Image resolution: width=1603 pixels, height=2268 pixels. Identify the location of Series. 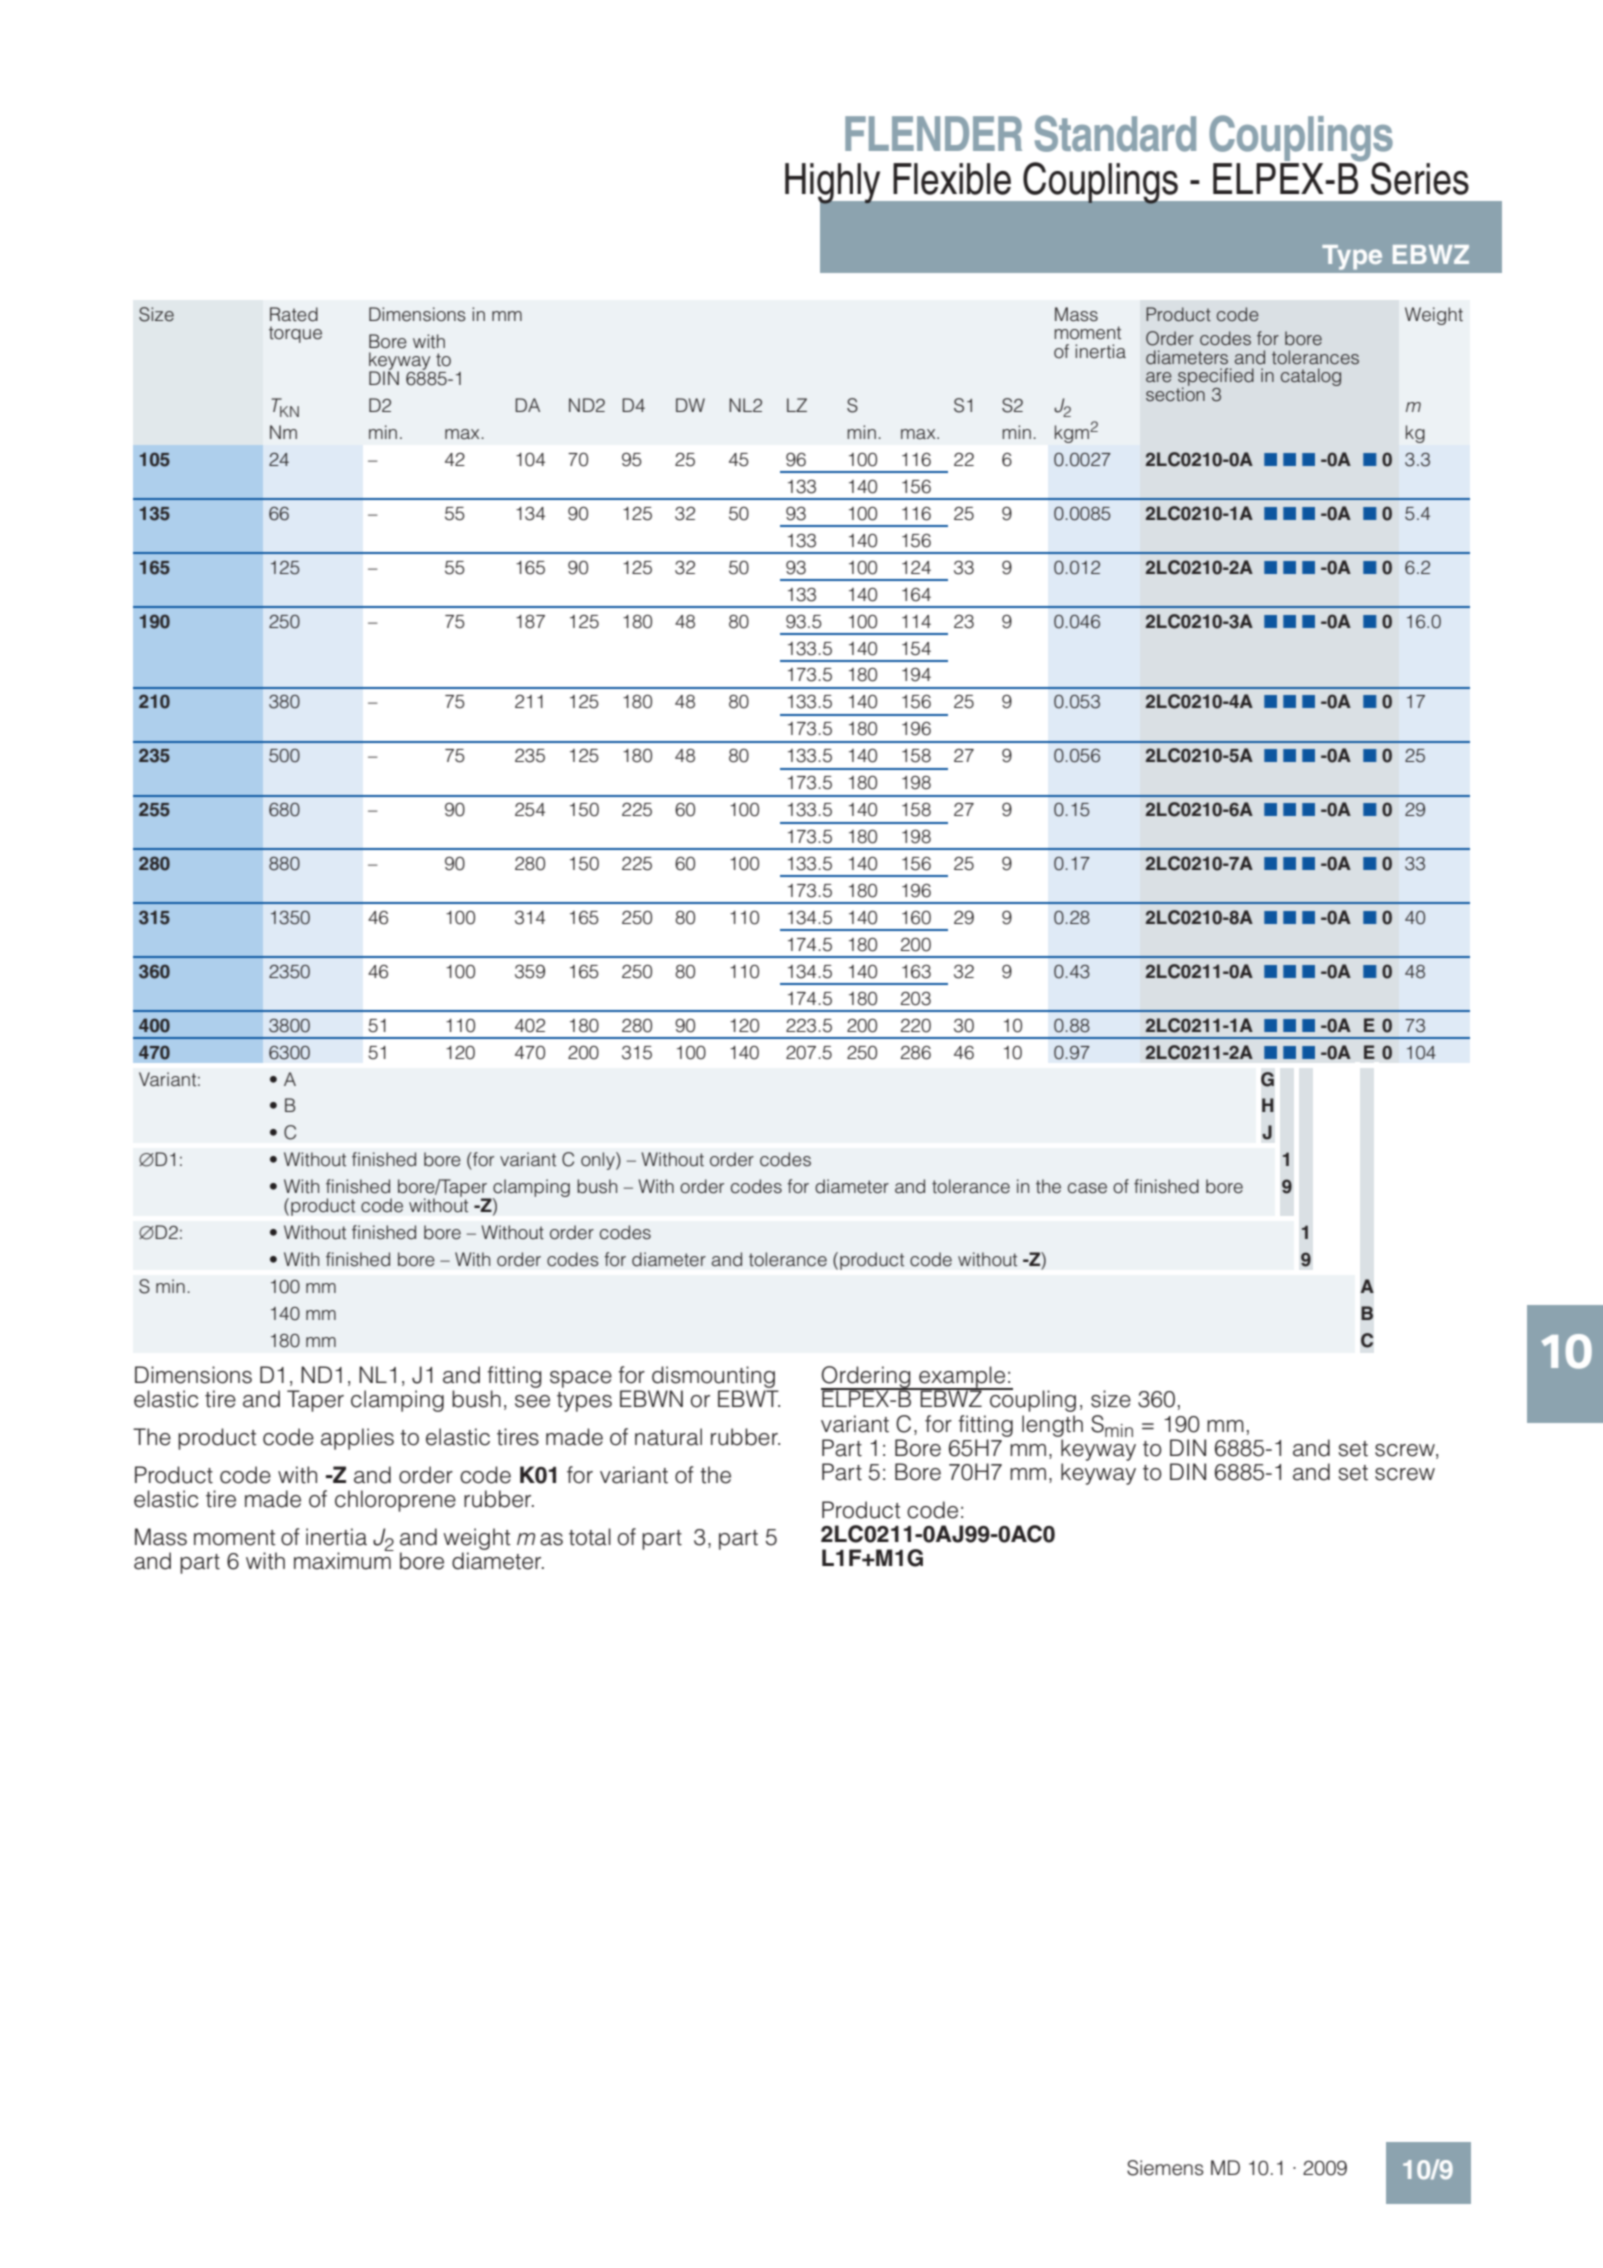
(1420, 178).
